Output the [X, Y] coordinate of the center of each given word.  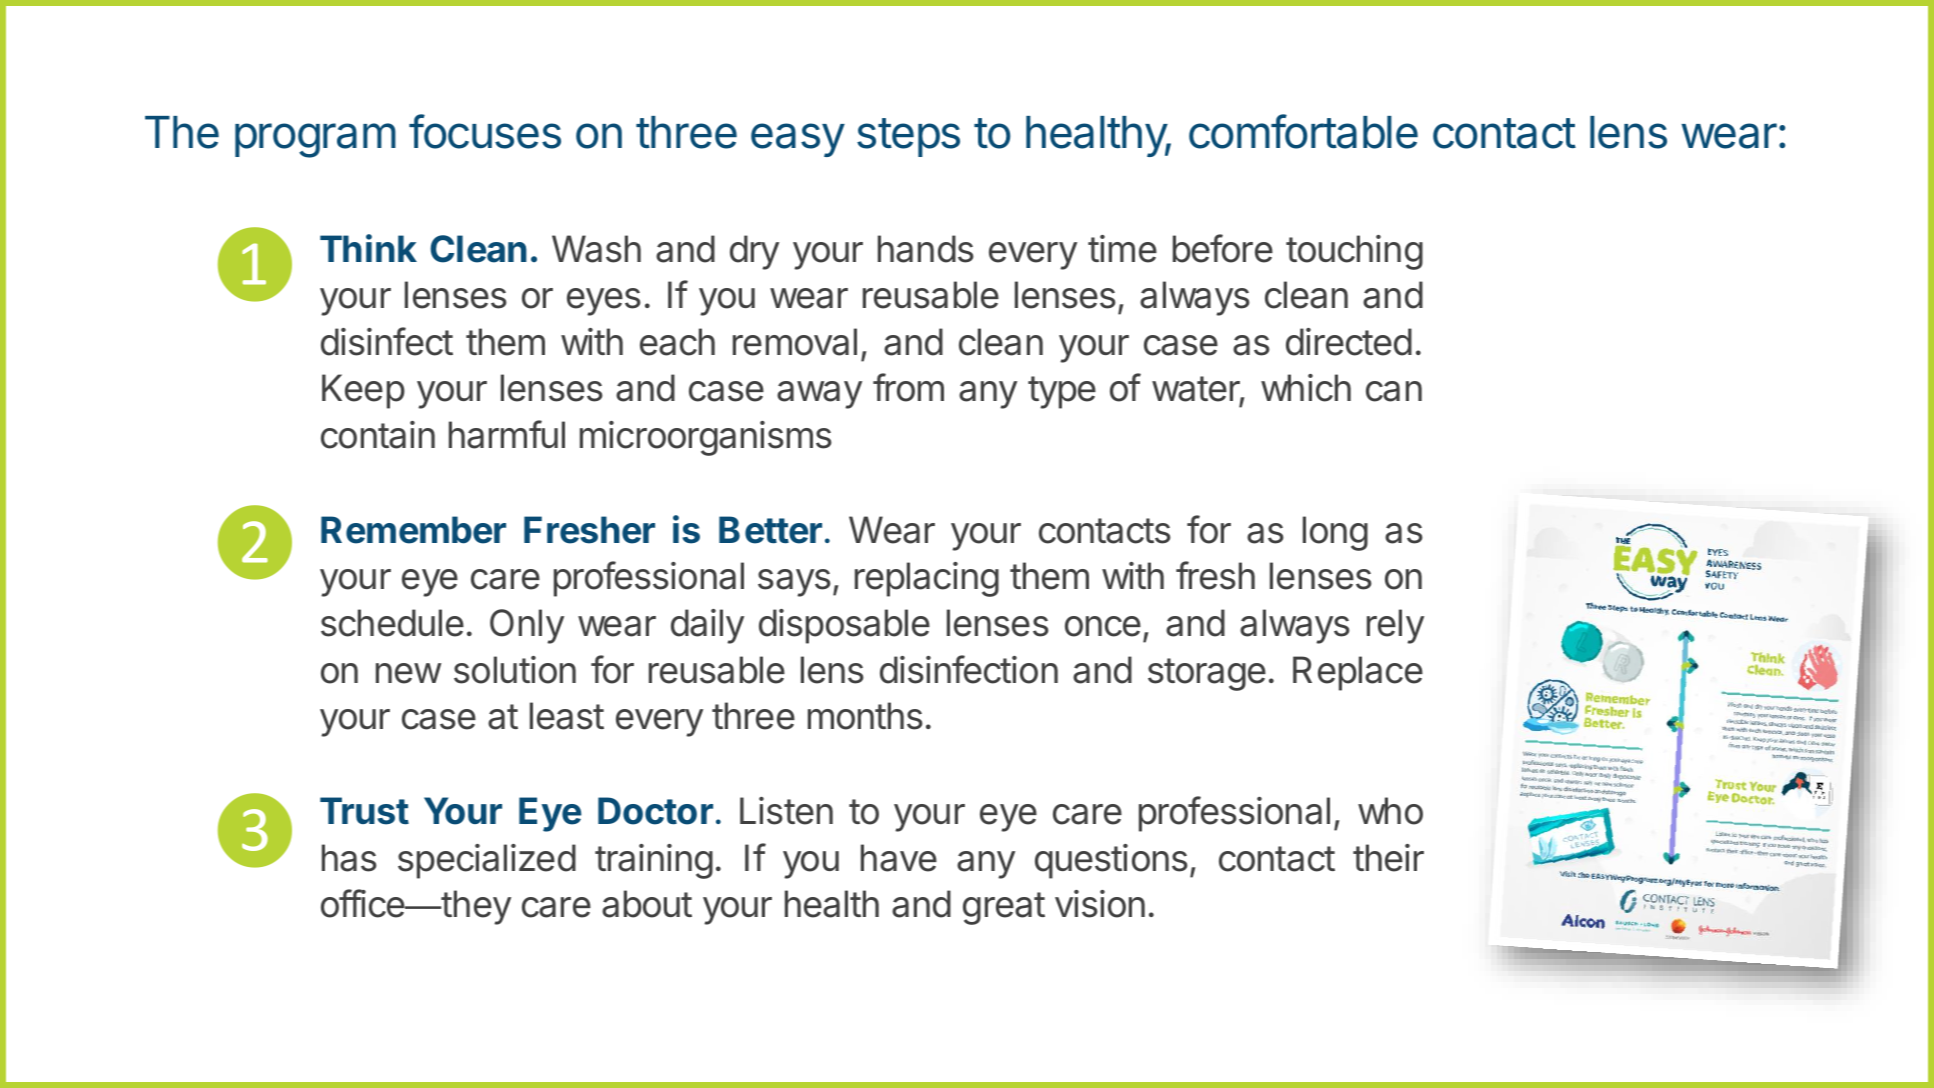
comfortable [1303, 131]
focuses [485, 131]
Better [770, 530]
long [1335, 533]
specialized [487, 861]
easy [798, 140]
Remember [413, 530]
